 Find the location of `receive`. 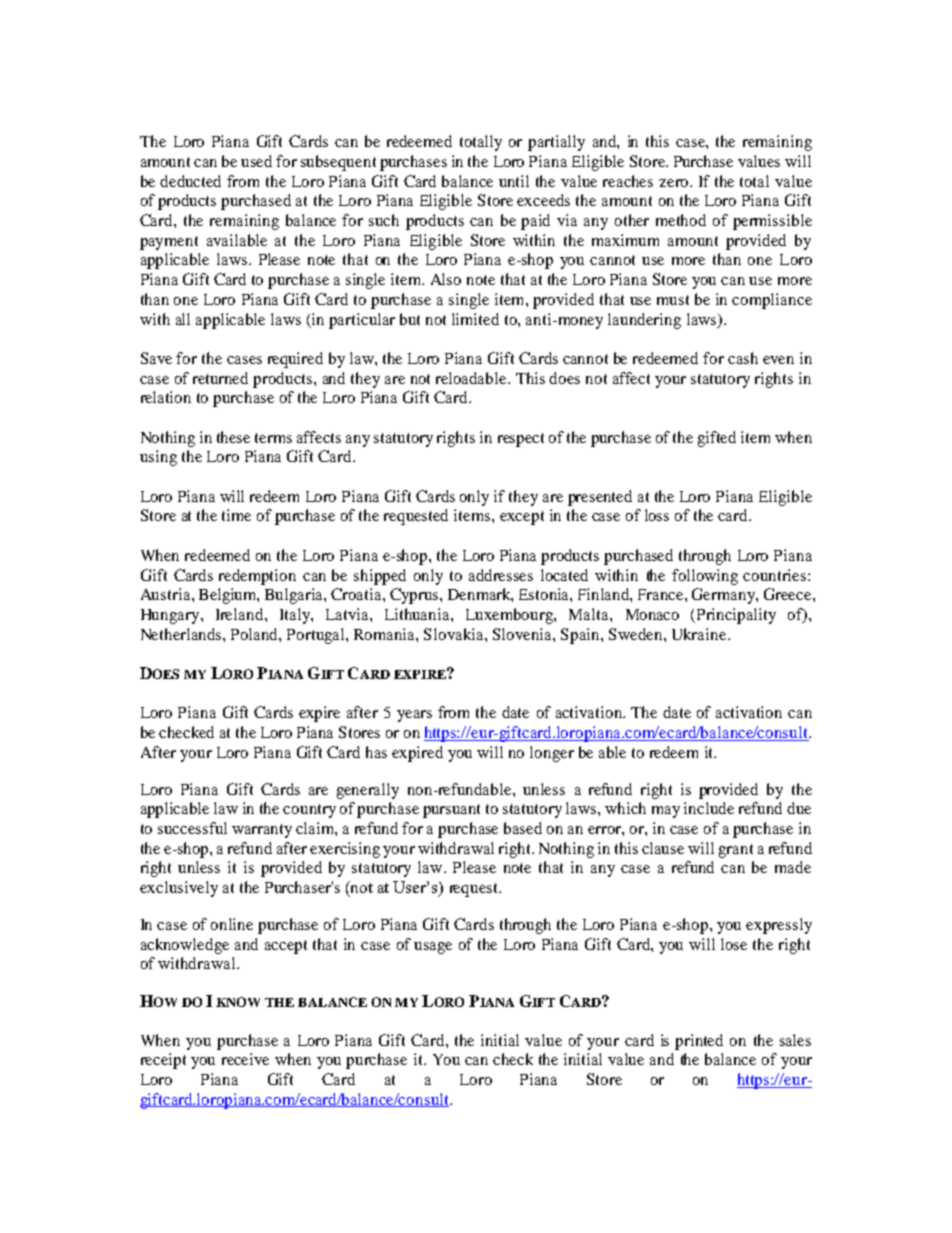

receive is located at coordinates (245, 1059).
